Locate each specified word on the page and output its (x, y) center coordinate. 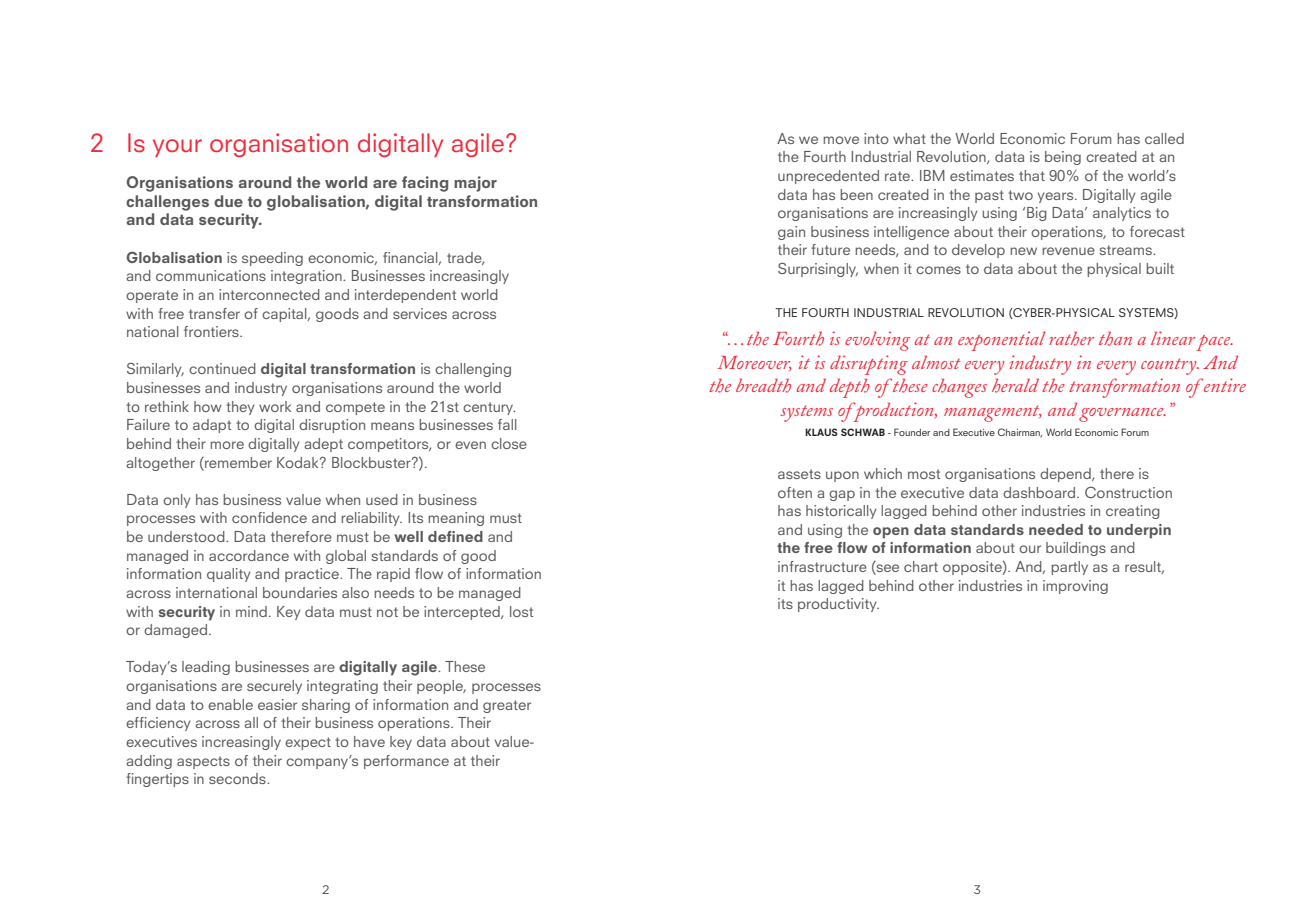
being (1063, 158)
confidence (269, 517)
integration (307, 277)
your (177, 148)
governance (1122, 415)
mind (251, 611)
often (795, 492)
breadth (763, 386)
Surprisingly (818, 269)
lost (521, 611)
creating (1133, 512)
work (275, 406)
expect (308, 743)
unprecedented (828, 177)
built (1160, 268)
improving (1075, 587)
